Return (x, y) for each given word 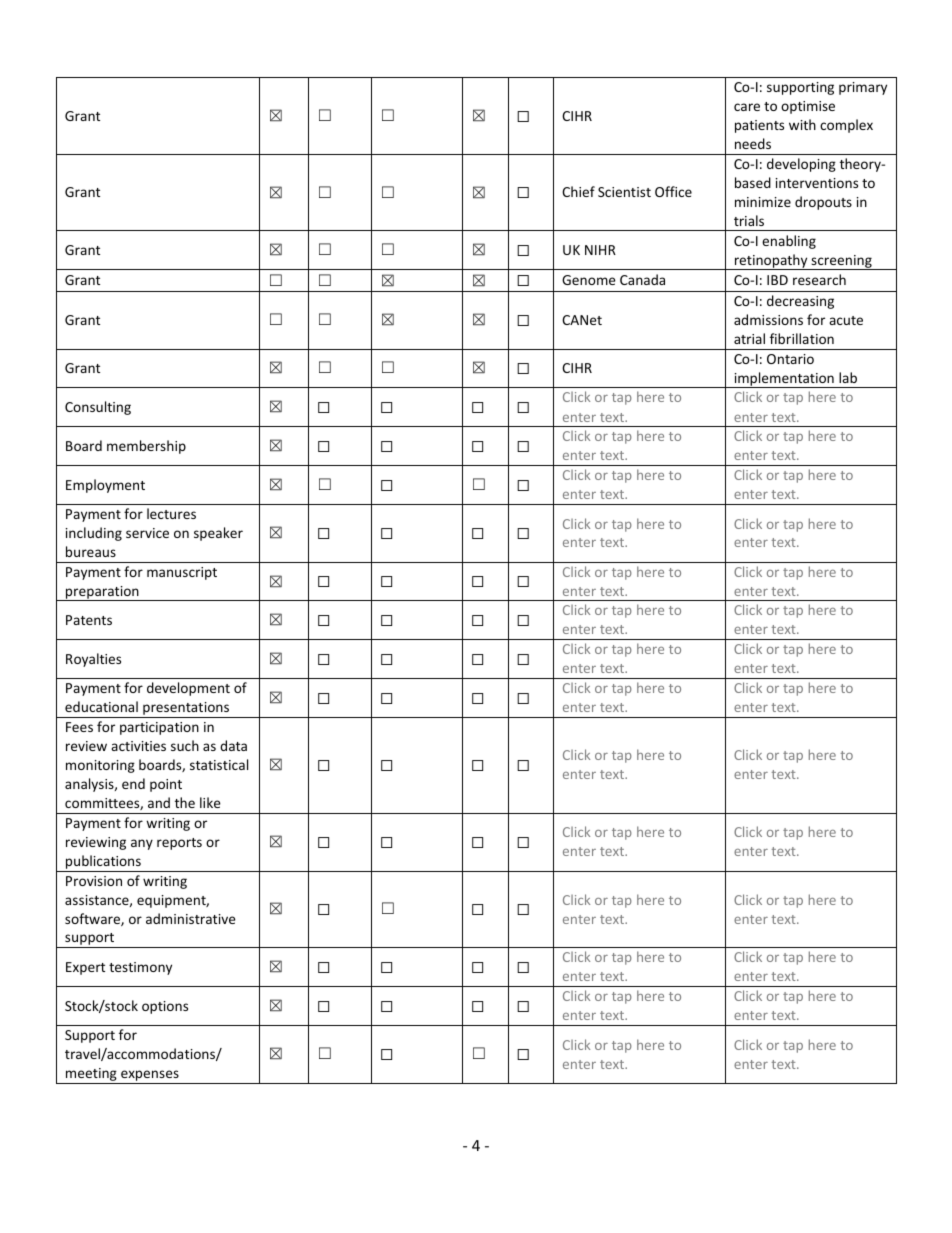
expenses (150, 1077)
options (165, 1007)
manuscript (182, 573)
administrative (191, 918)
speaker (218, 534)
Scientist (624, 192)
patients (759, 126)
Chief (578, 191)
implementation (784, 380)
